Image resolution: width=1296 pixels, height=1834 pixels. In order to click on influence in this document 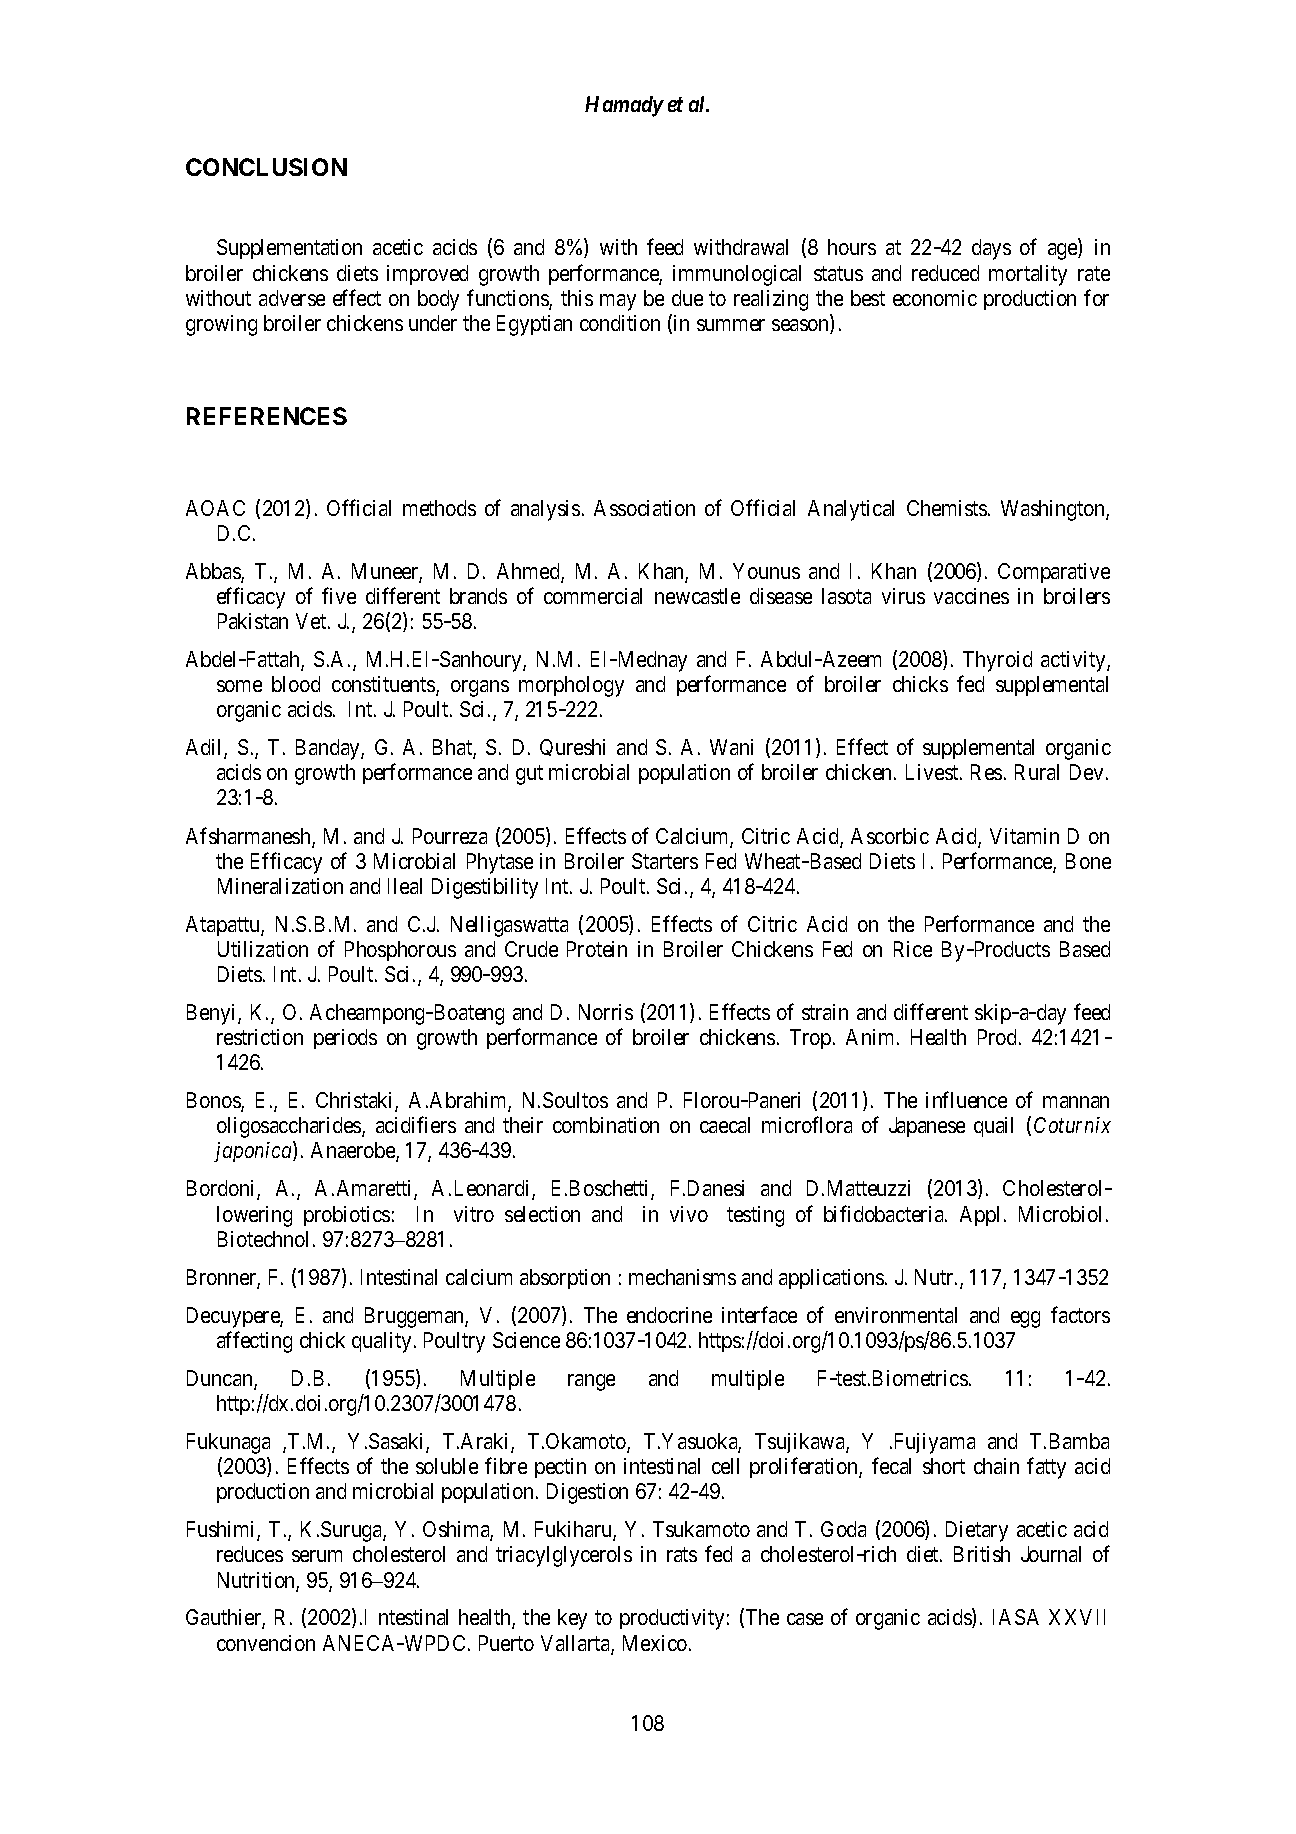, I will do `click(966, 1099)`.
